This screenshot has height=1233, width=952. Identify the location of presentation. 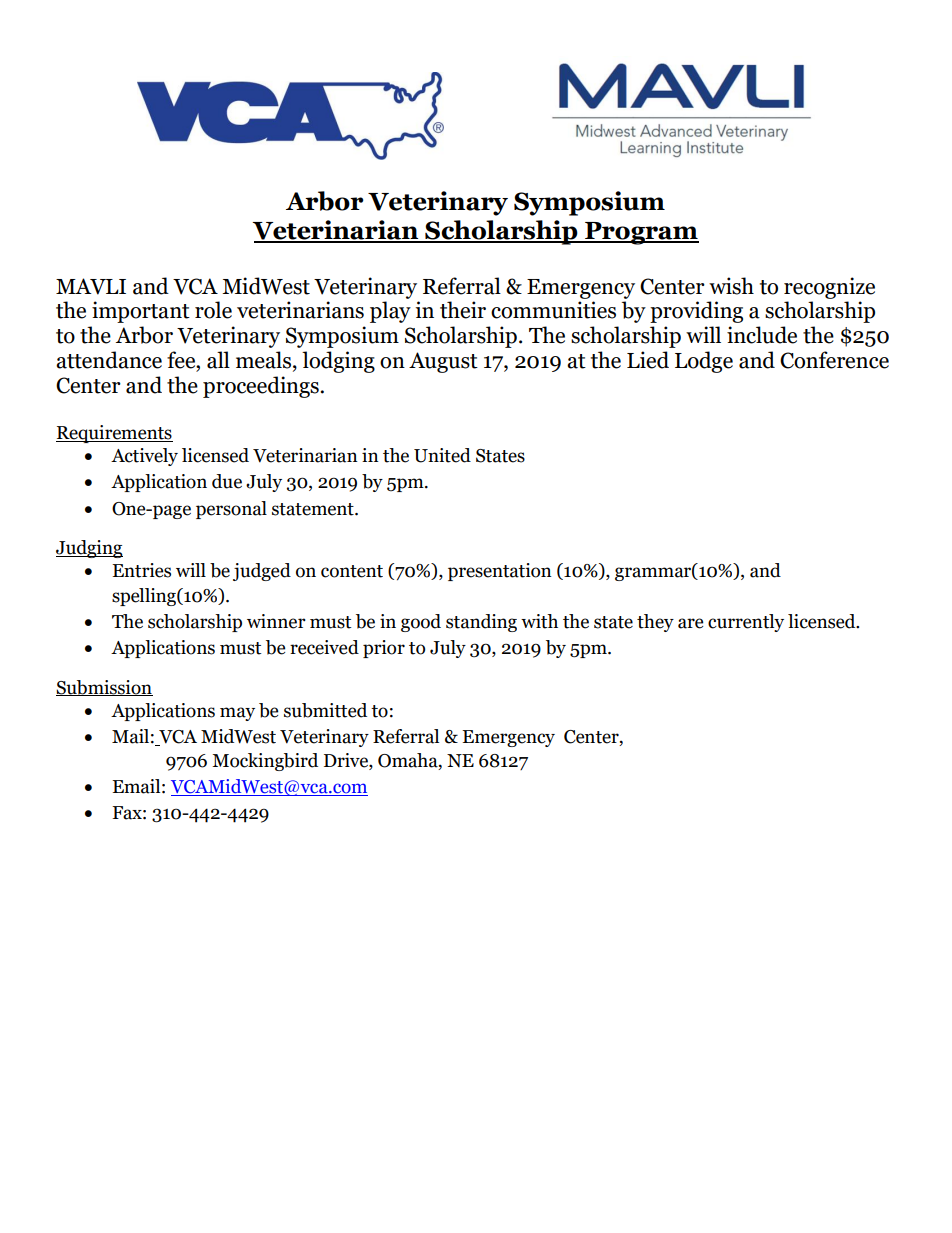
(500, 572).
